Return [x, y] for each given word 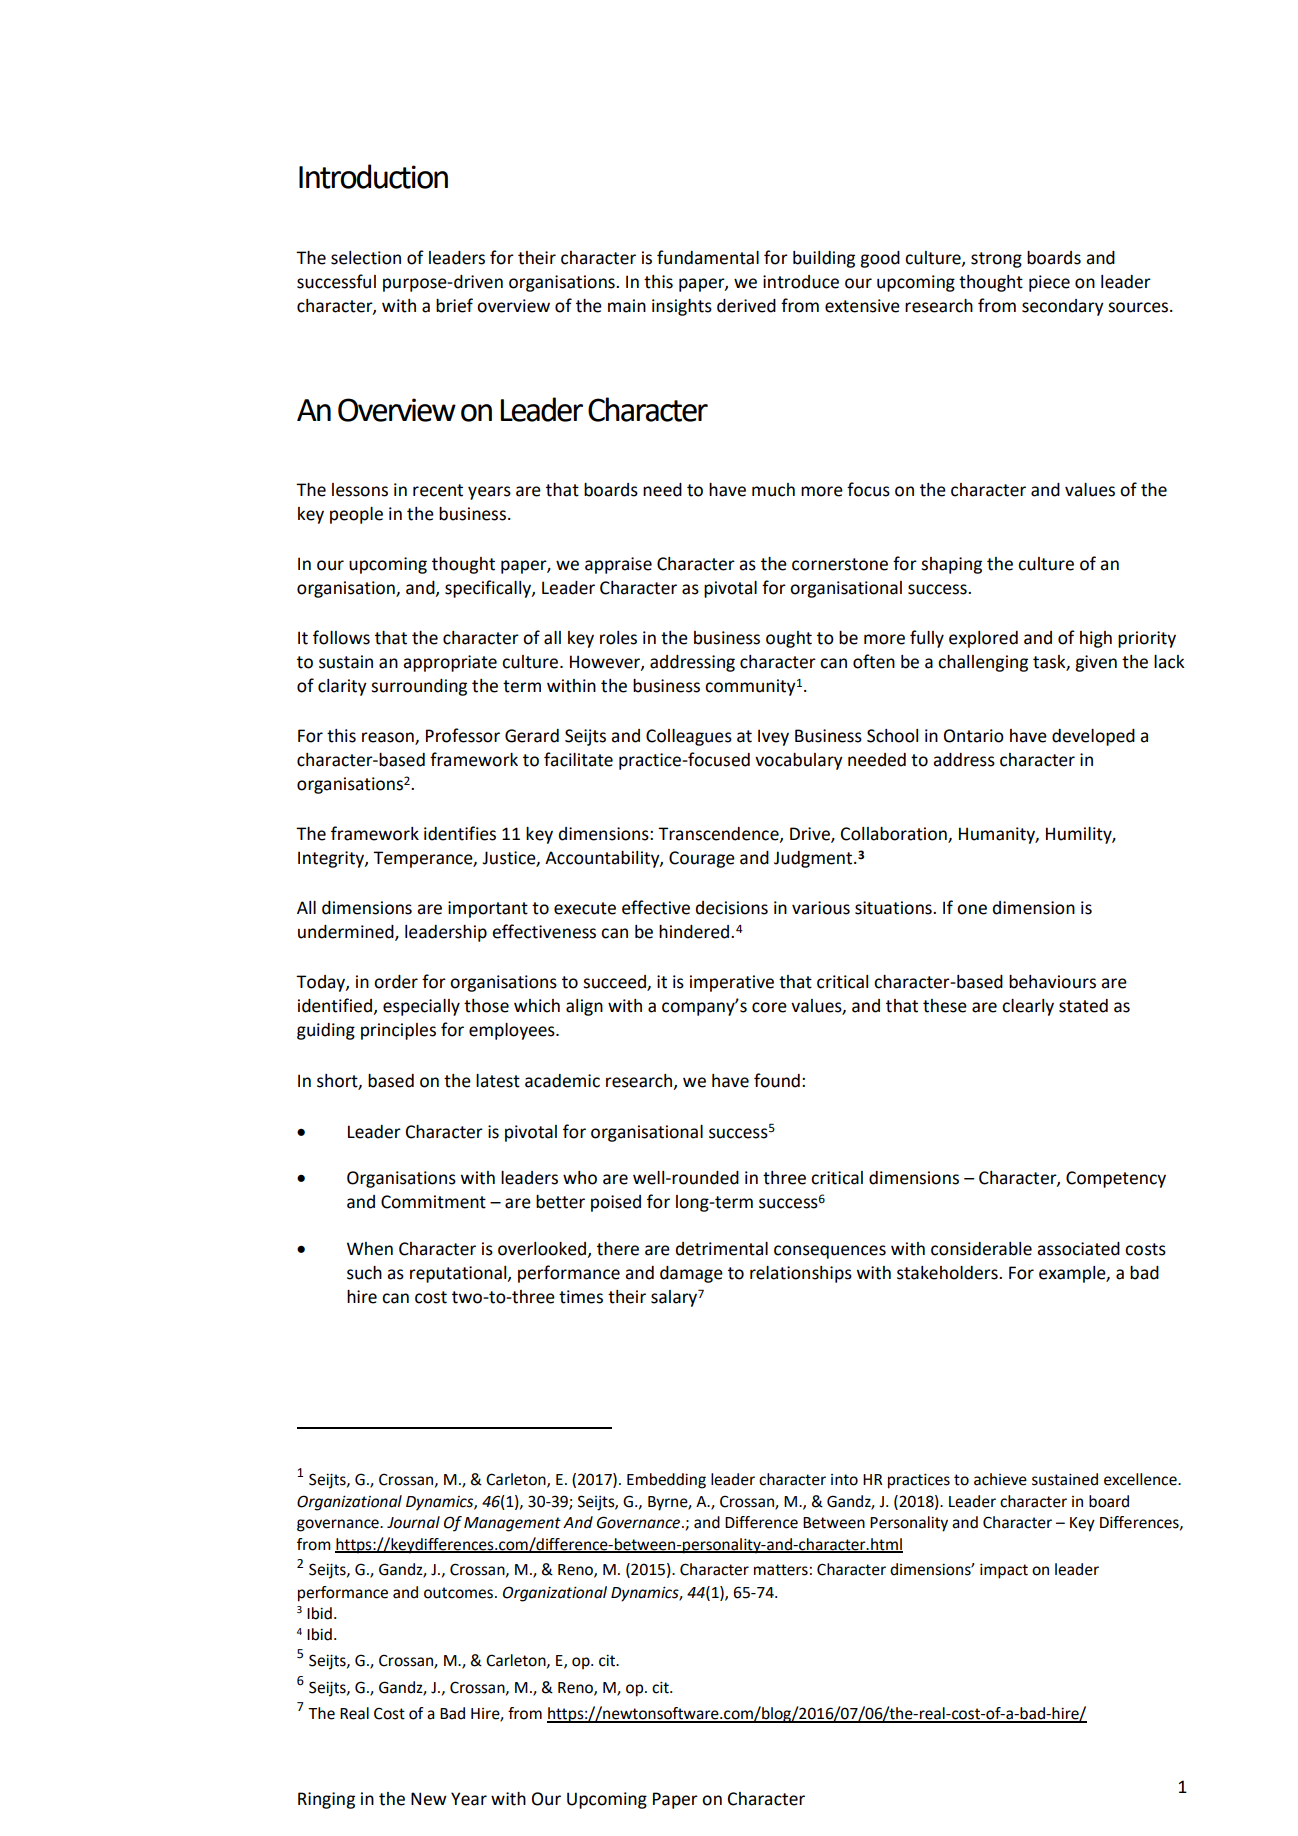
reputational [459, 1274]
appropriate [450, 663]
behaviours [1052, 982]
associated [1078, 1249]
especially [421, 1007]
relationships [801, 1274]
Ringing [326, 1800]
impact [1004, 1571]
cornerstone [840, 564]
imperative [732, 983]
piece [1049, 283]
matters [781, 1570]
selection [366, 258]
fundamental [708, 257]
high [1096, 639]
